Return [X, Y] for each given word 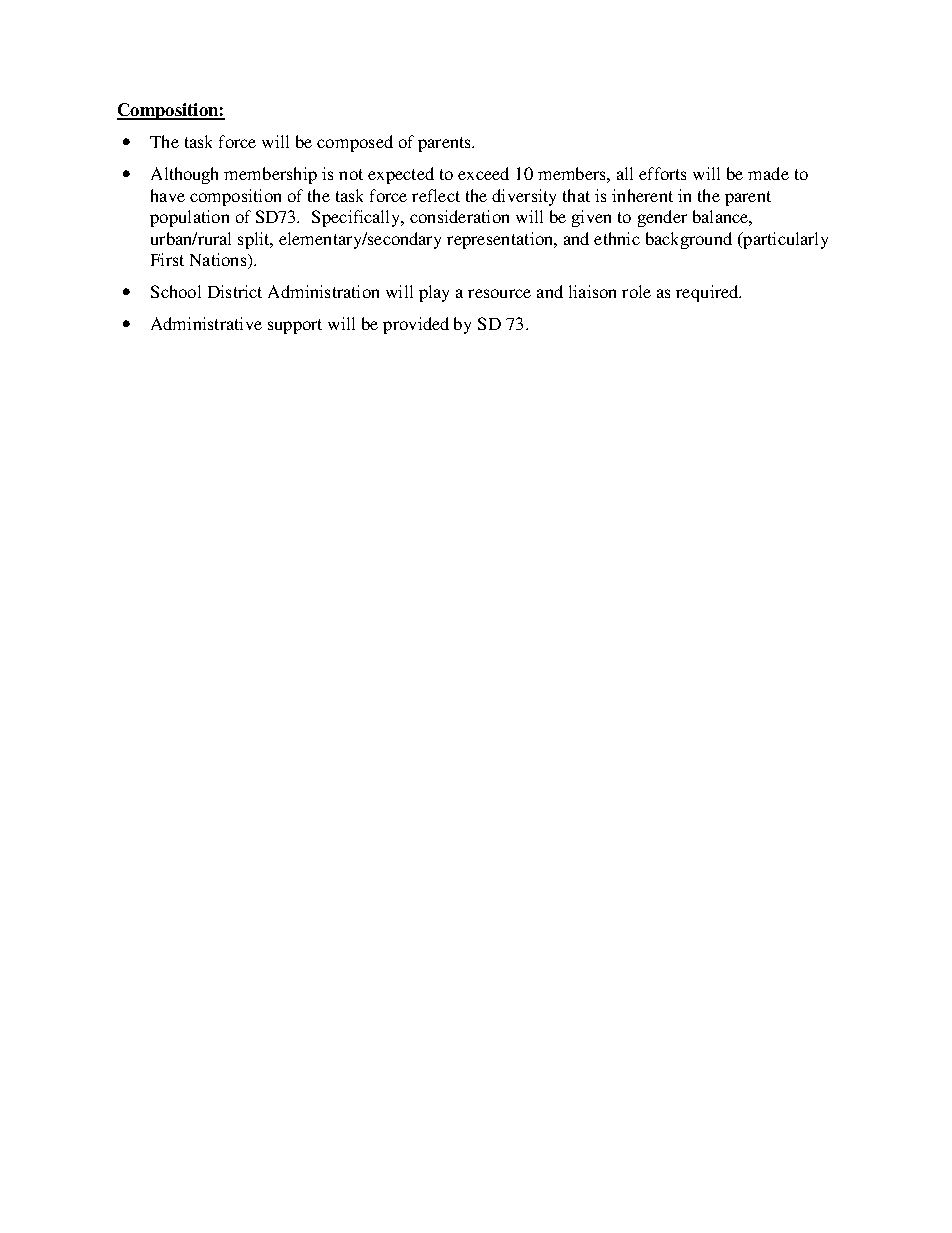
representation [501, 240]
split [255, 240]
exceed [483, 173]
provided [416, 325]
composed [355, 143]
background [689, 240]
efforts [662, 173]
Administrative [206, 323]
